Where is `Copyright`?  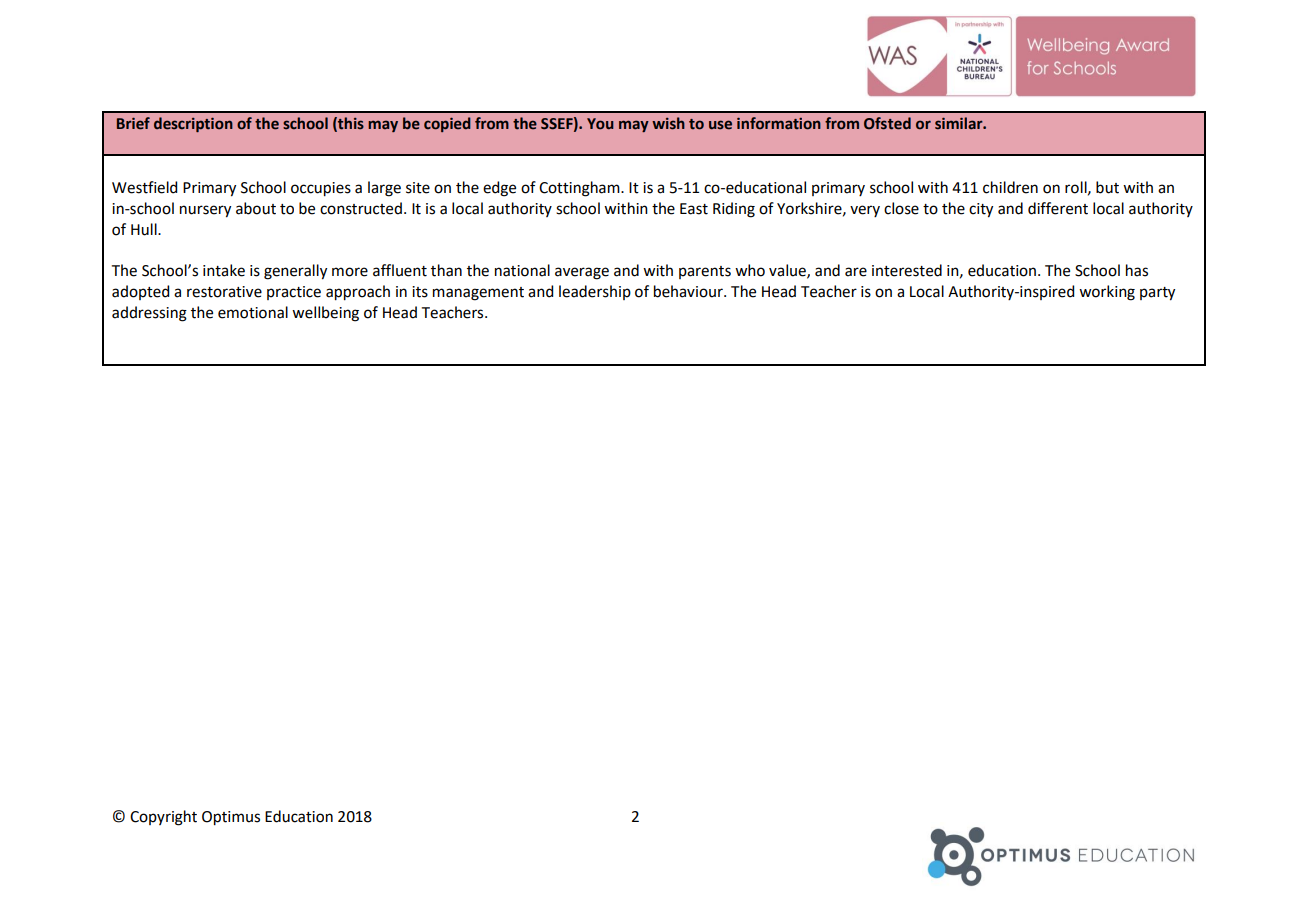
Copyright is located at coordinates (163, 818).
